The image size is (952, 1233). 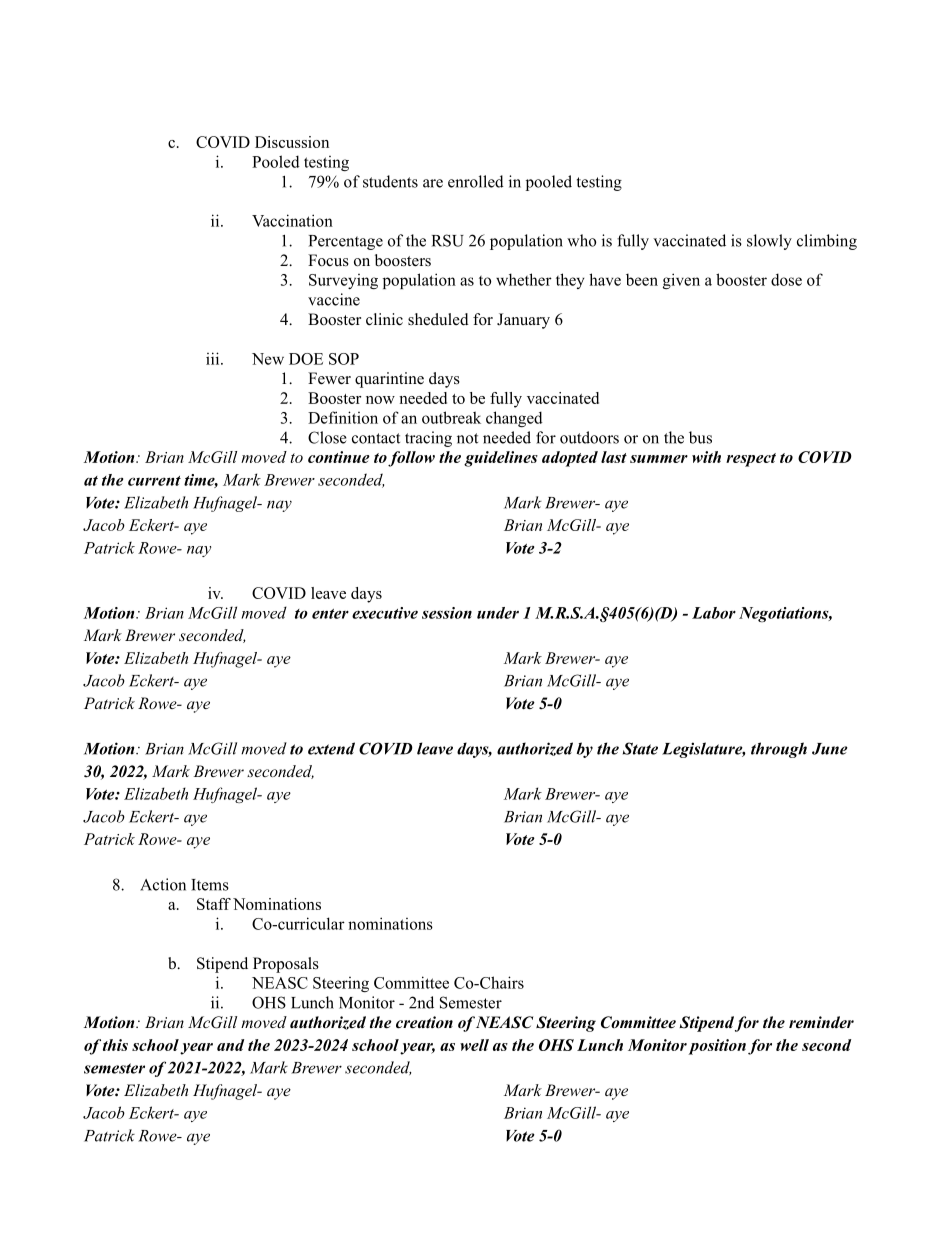 I want to click on slowly, so click(x=769, y=242).
